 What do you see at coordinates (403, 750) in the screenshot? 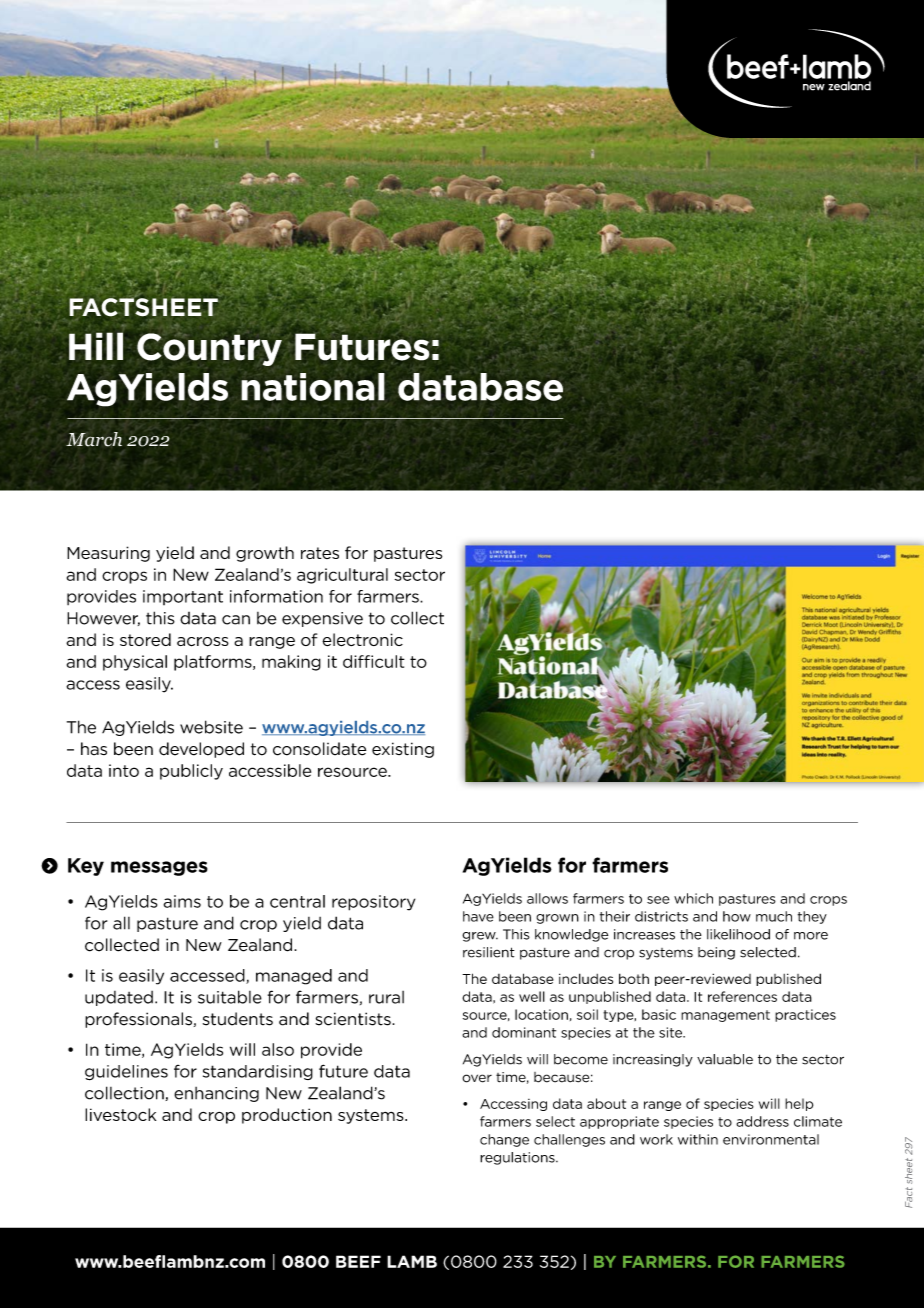
I see `existing` at bounding box center [403, 750].
